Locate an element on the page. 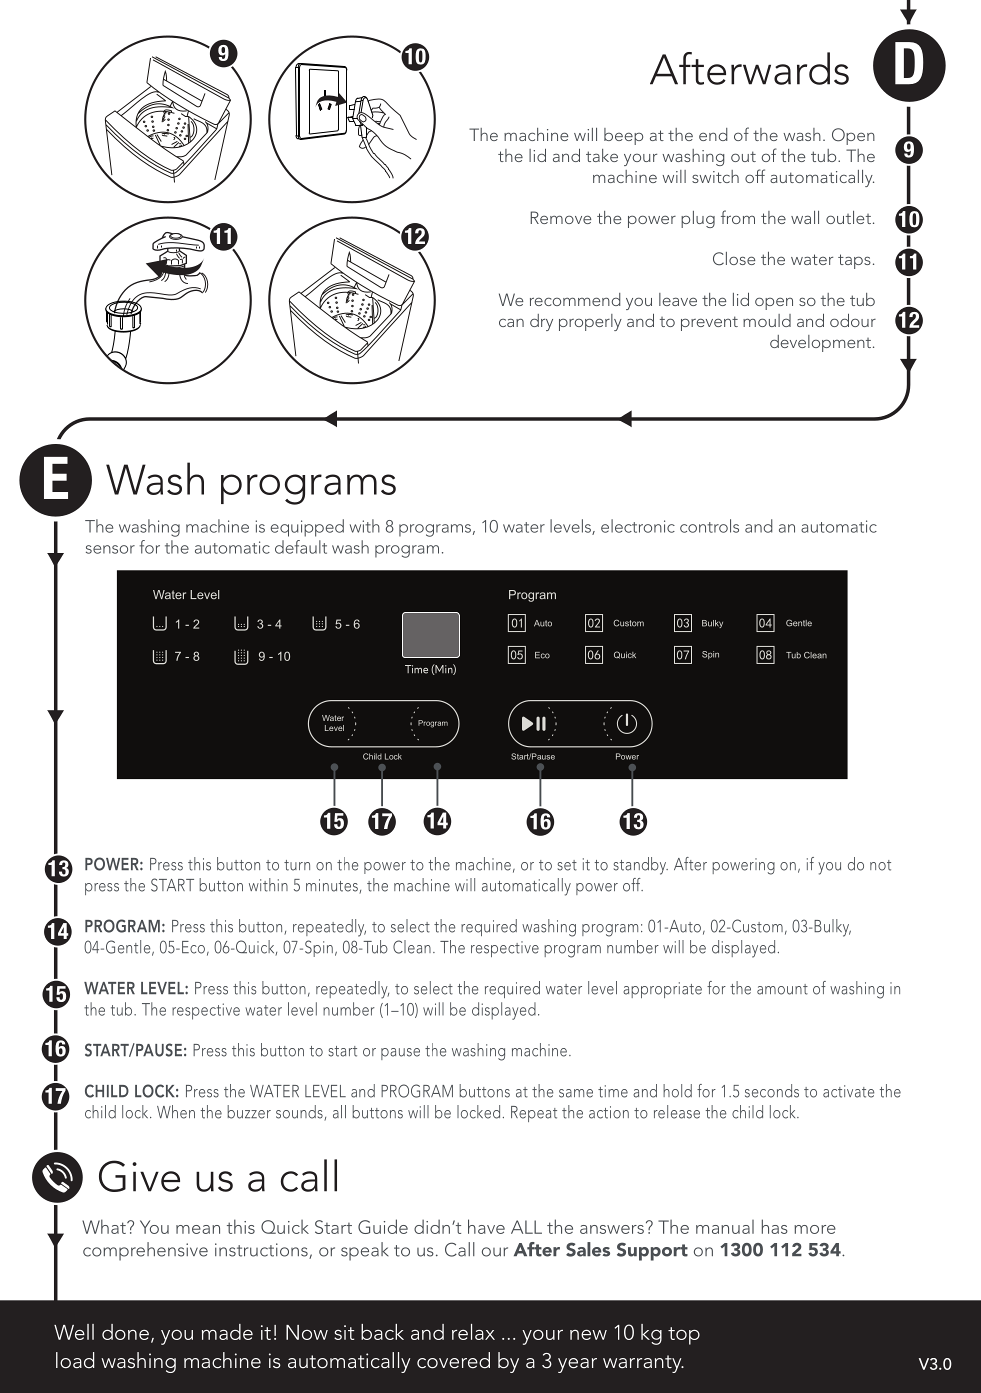 This image has height=1393, width=981. Remove is located at coordinates (560, 217).
